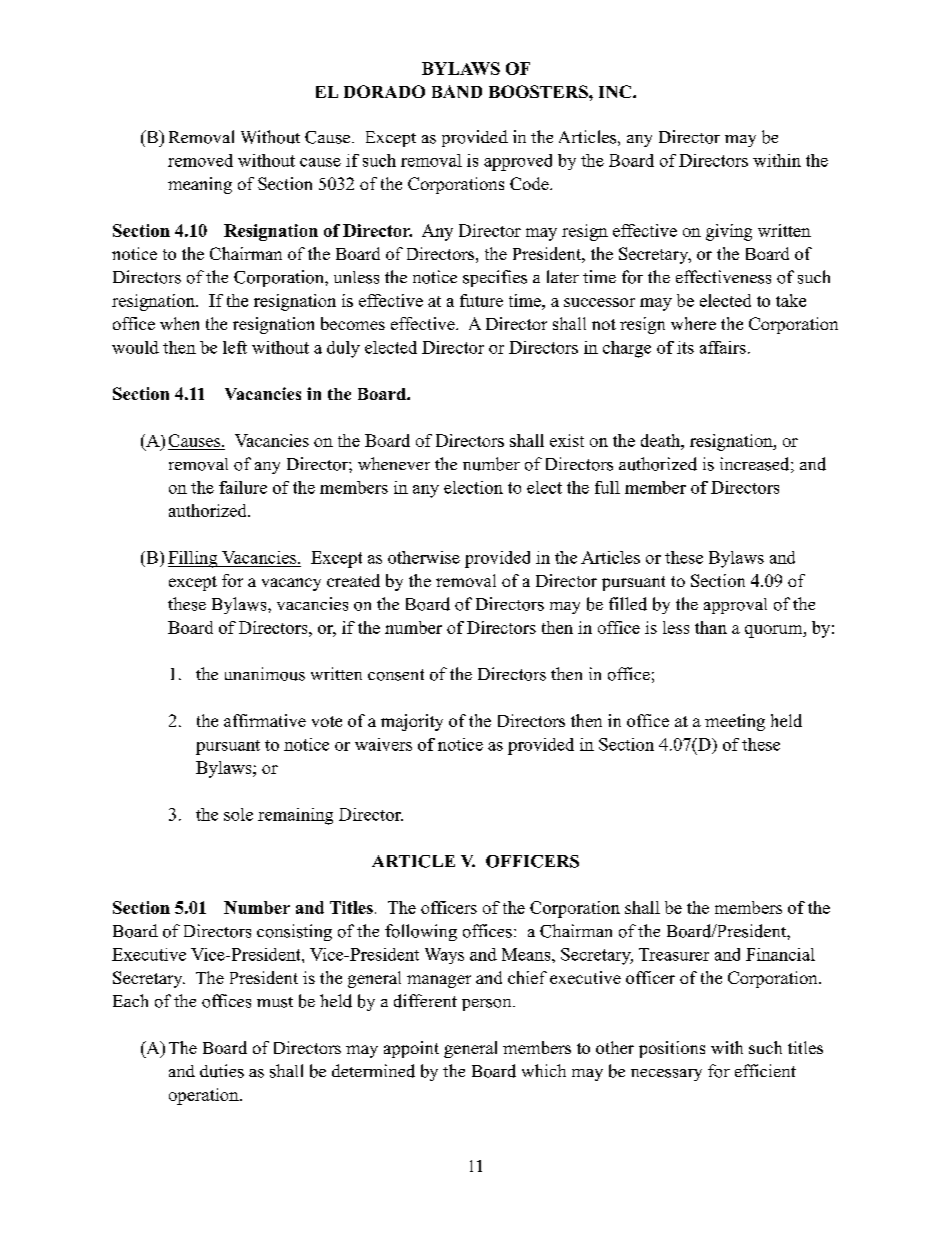 The height and width of the screenshot is (1233, 952). What do you see at coordinates (729, 232) in the screenshot?
I see `giving` at bounding box center [729, 232].
